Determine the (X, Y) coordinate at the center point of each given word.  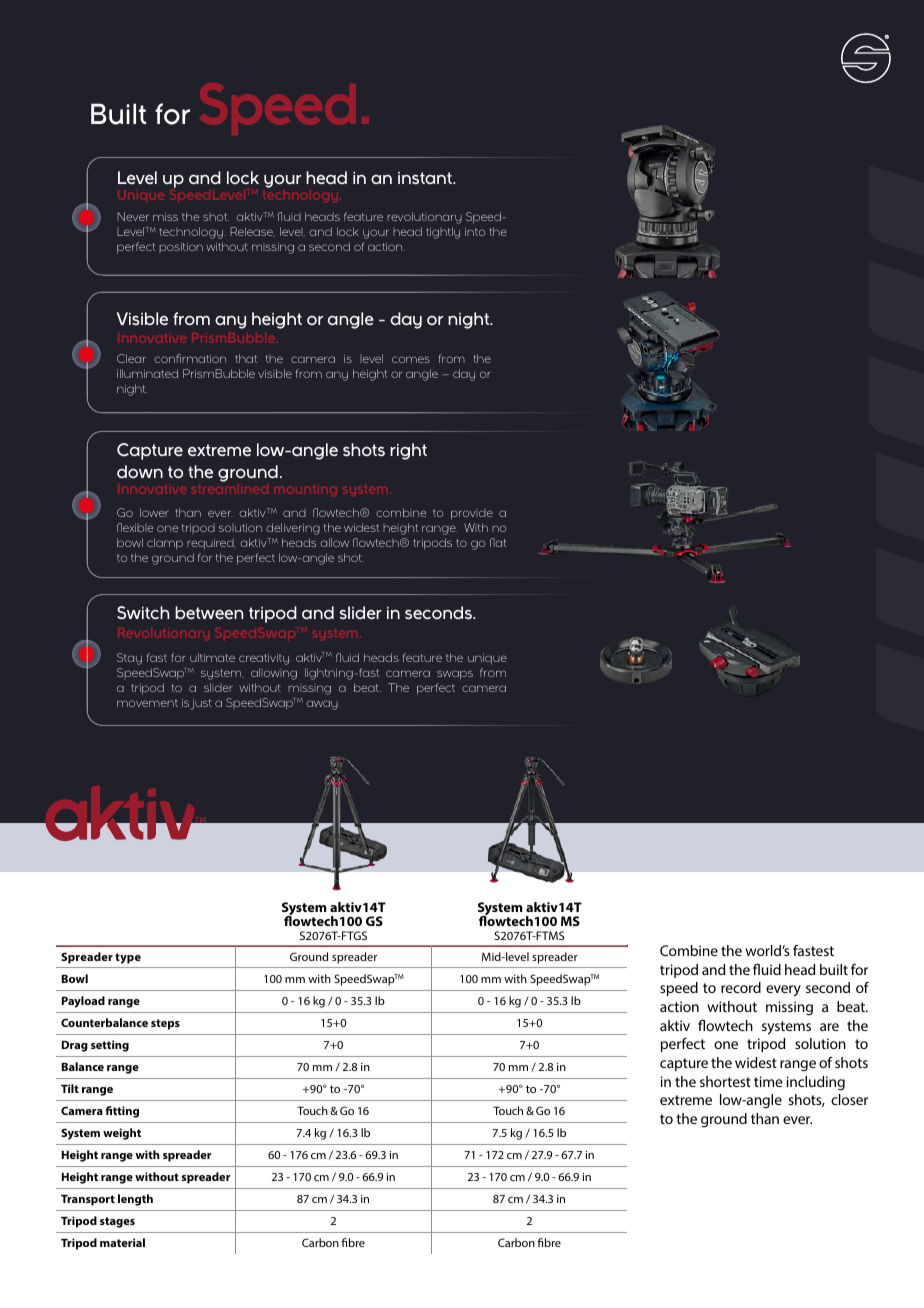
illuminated (147, 373)
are (829, 1027)
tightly (443, 233)
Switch (143, 613)
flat (498, 542)
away (323, 705)
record (741, 987)
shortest (725, 1081)
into (475, 232)
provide (472, 514)
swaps (455, 675)
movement (147, 703)
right (408, 451)
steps (165, 1024)
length (135, 1200)
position (181, 248)
